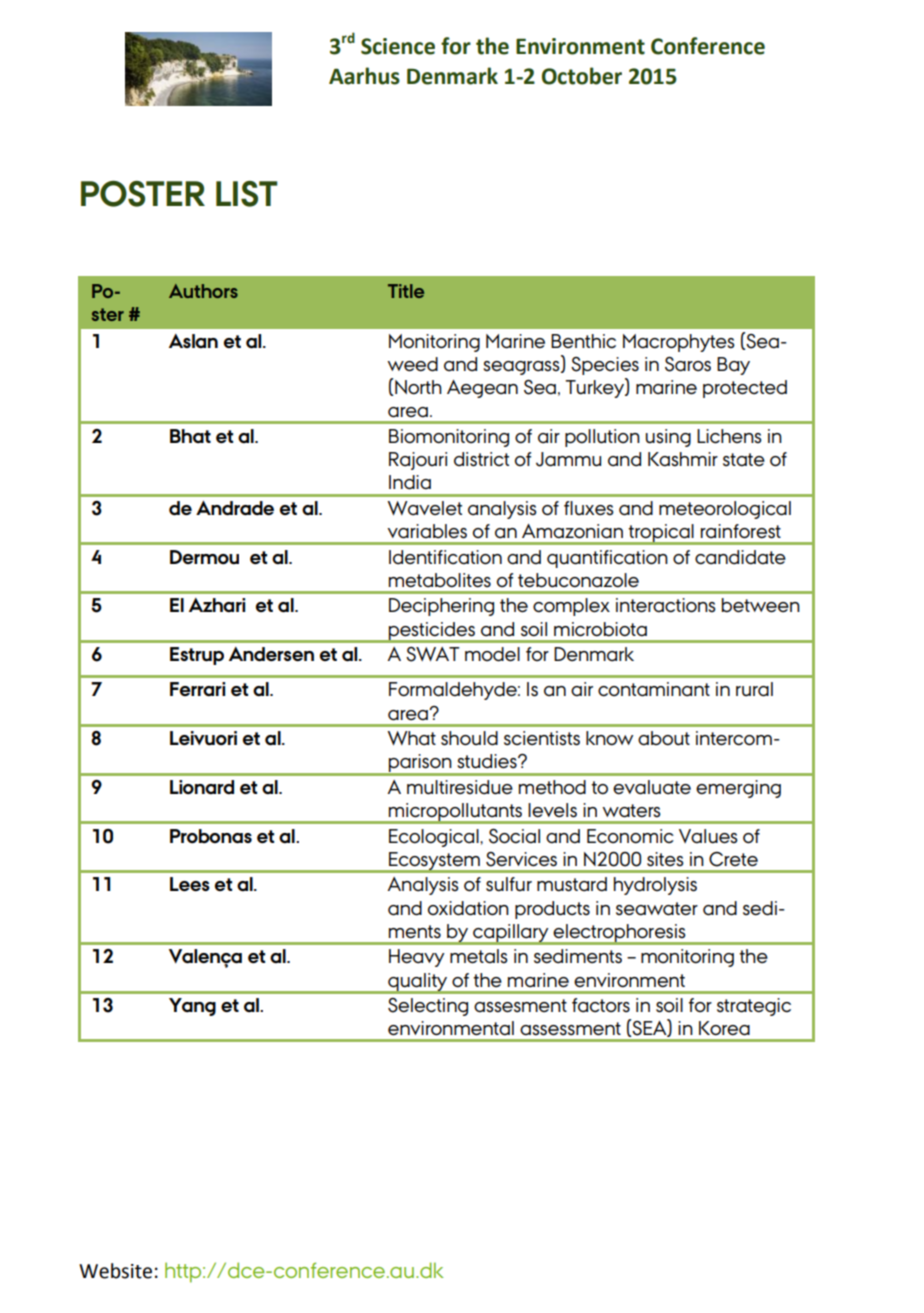 The image size is (924, 1313). Describe the element at coordinates (410, 482) in the screenshot. I see `India` at that location.
